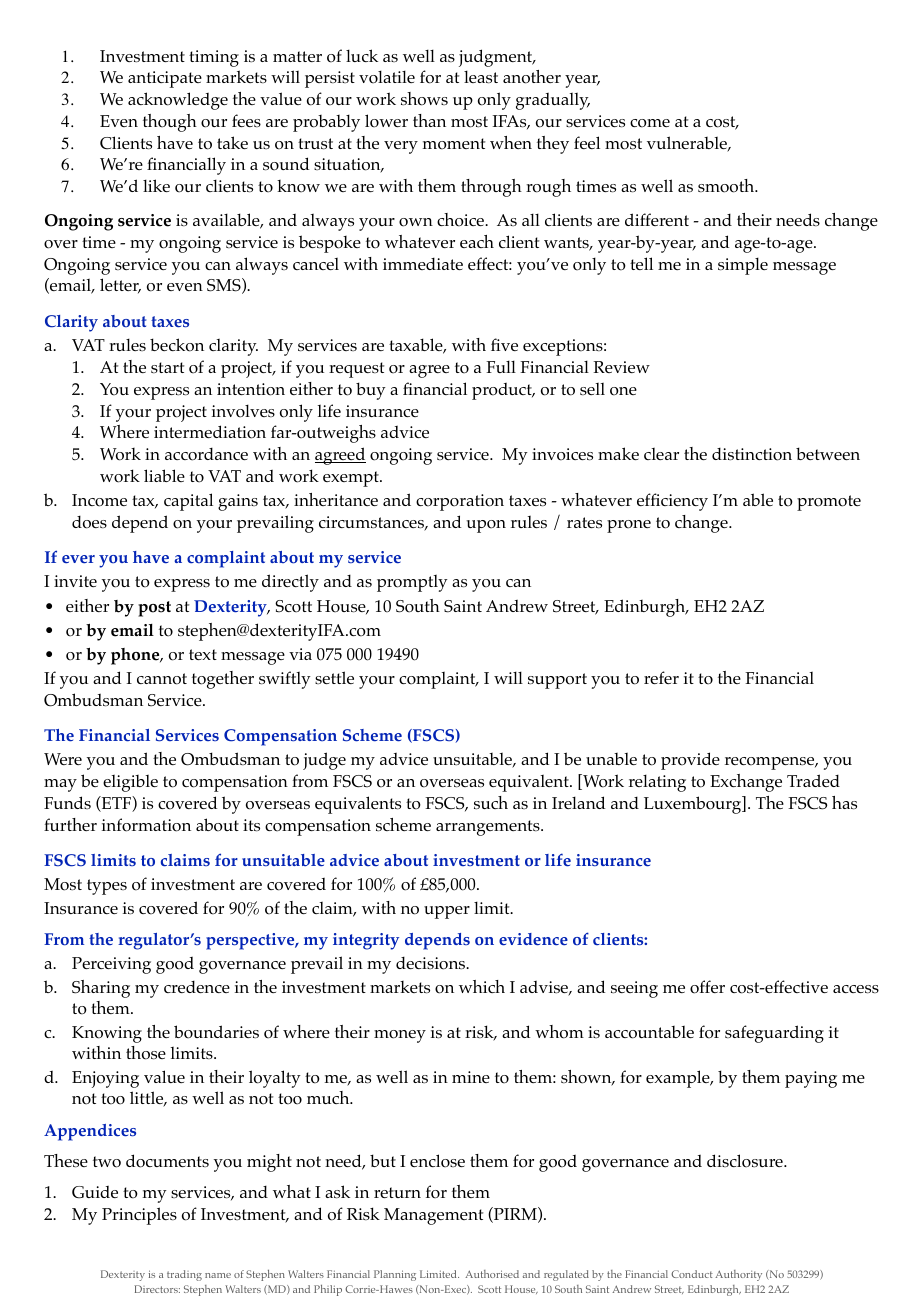 This document has height=1308, width=924. Describe the element at coordinates (165, 79) in the document. I see `anticipate` at that location.
